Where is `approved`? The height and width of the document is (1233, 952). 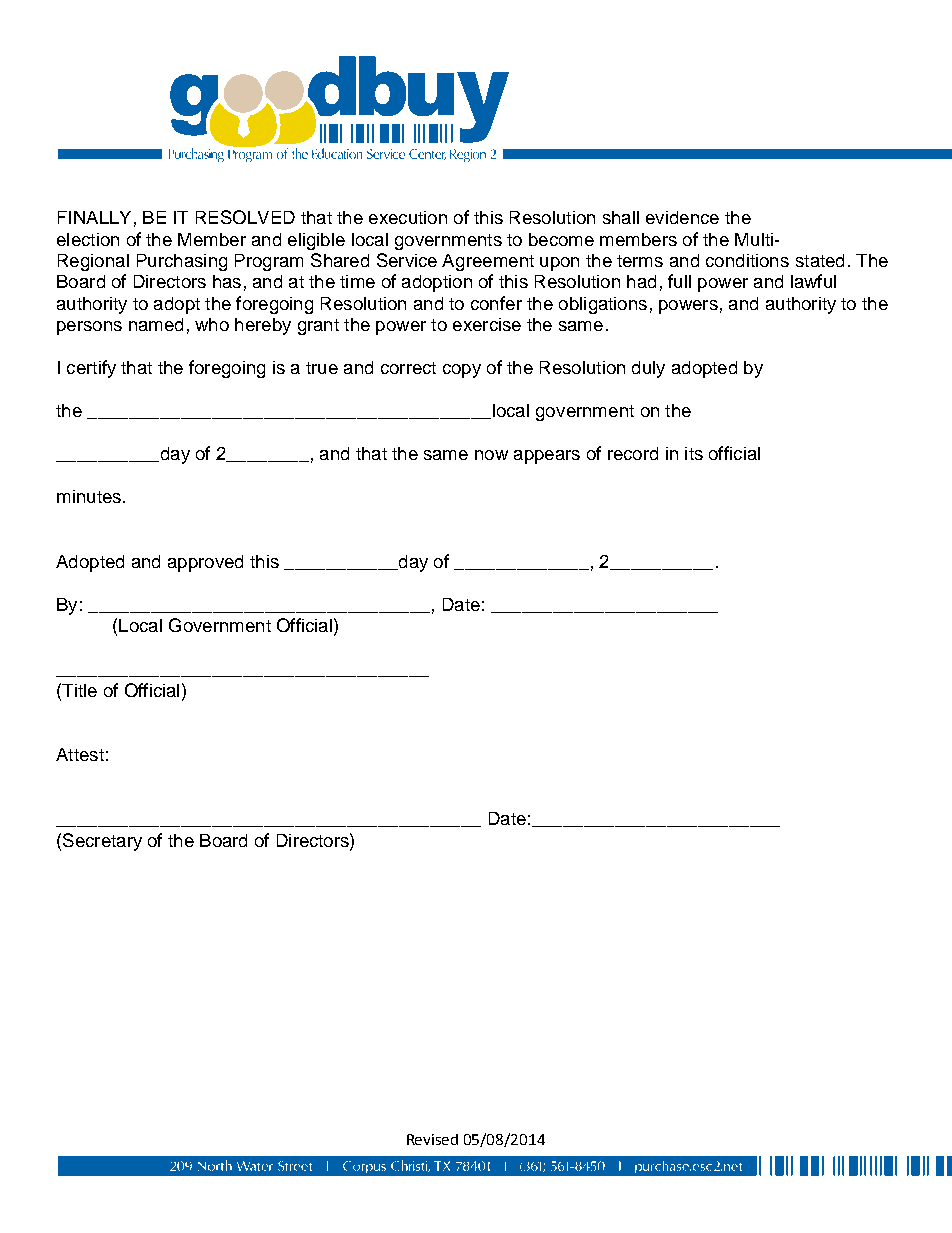 approved is located at coordinates (205, 563).
